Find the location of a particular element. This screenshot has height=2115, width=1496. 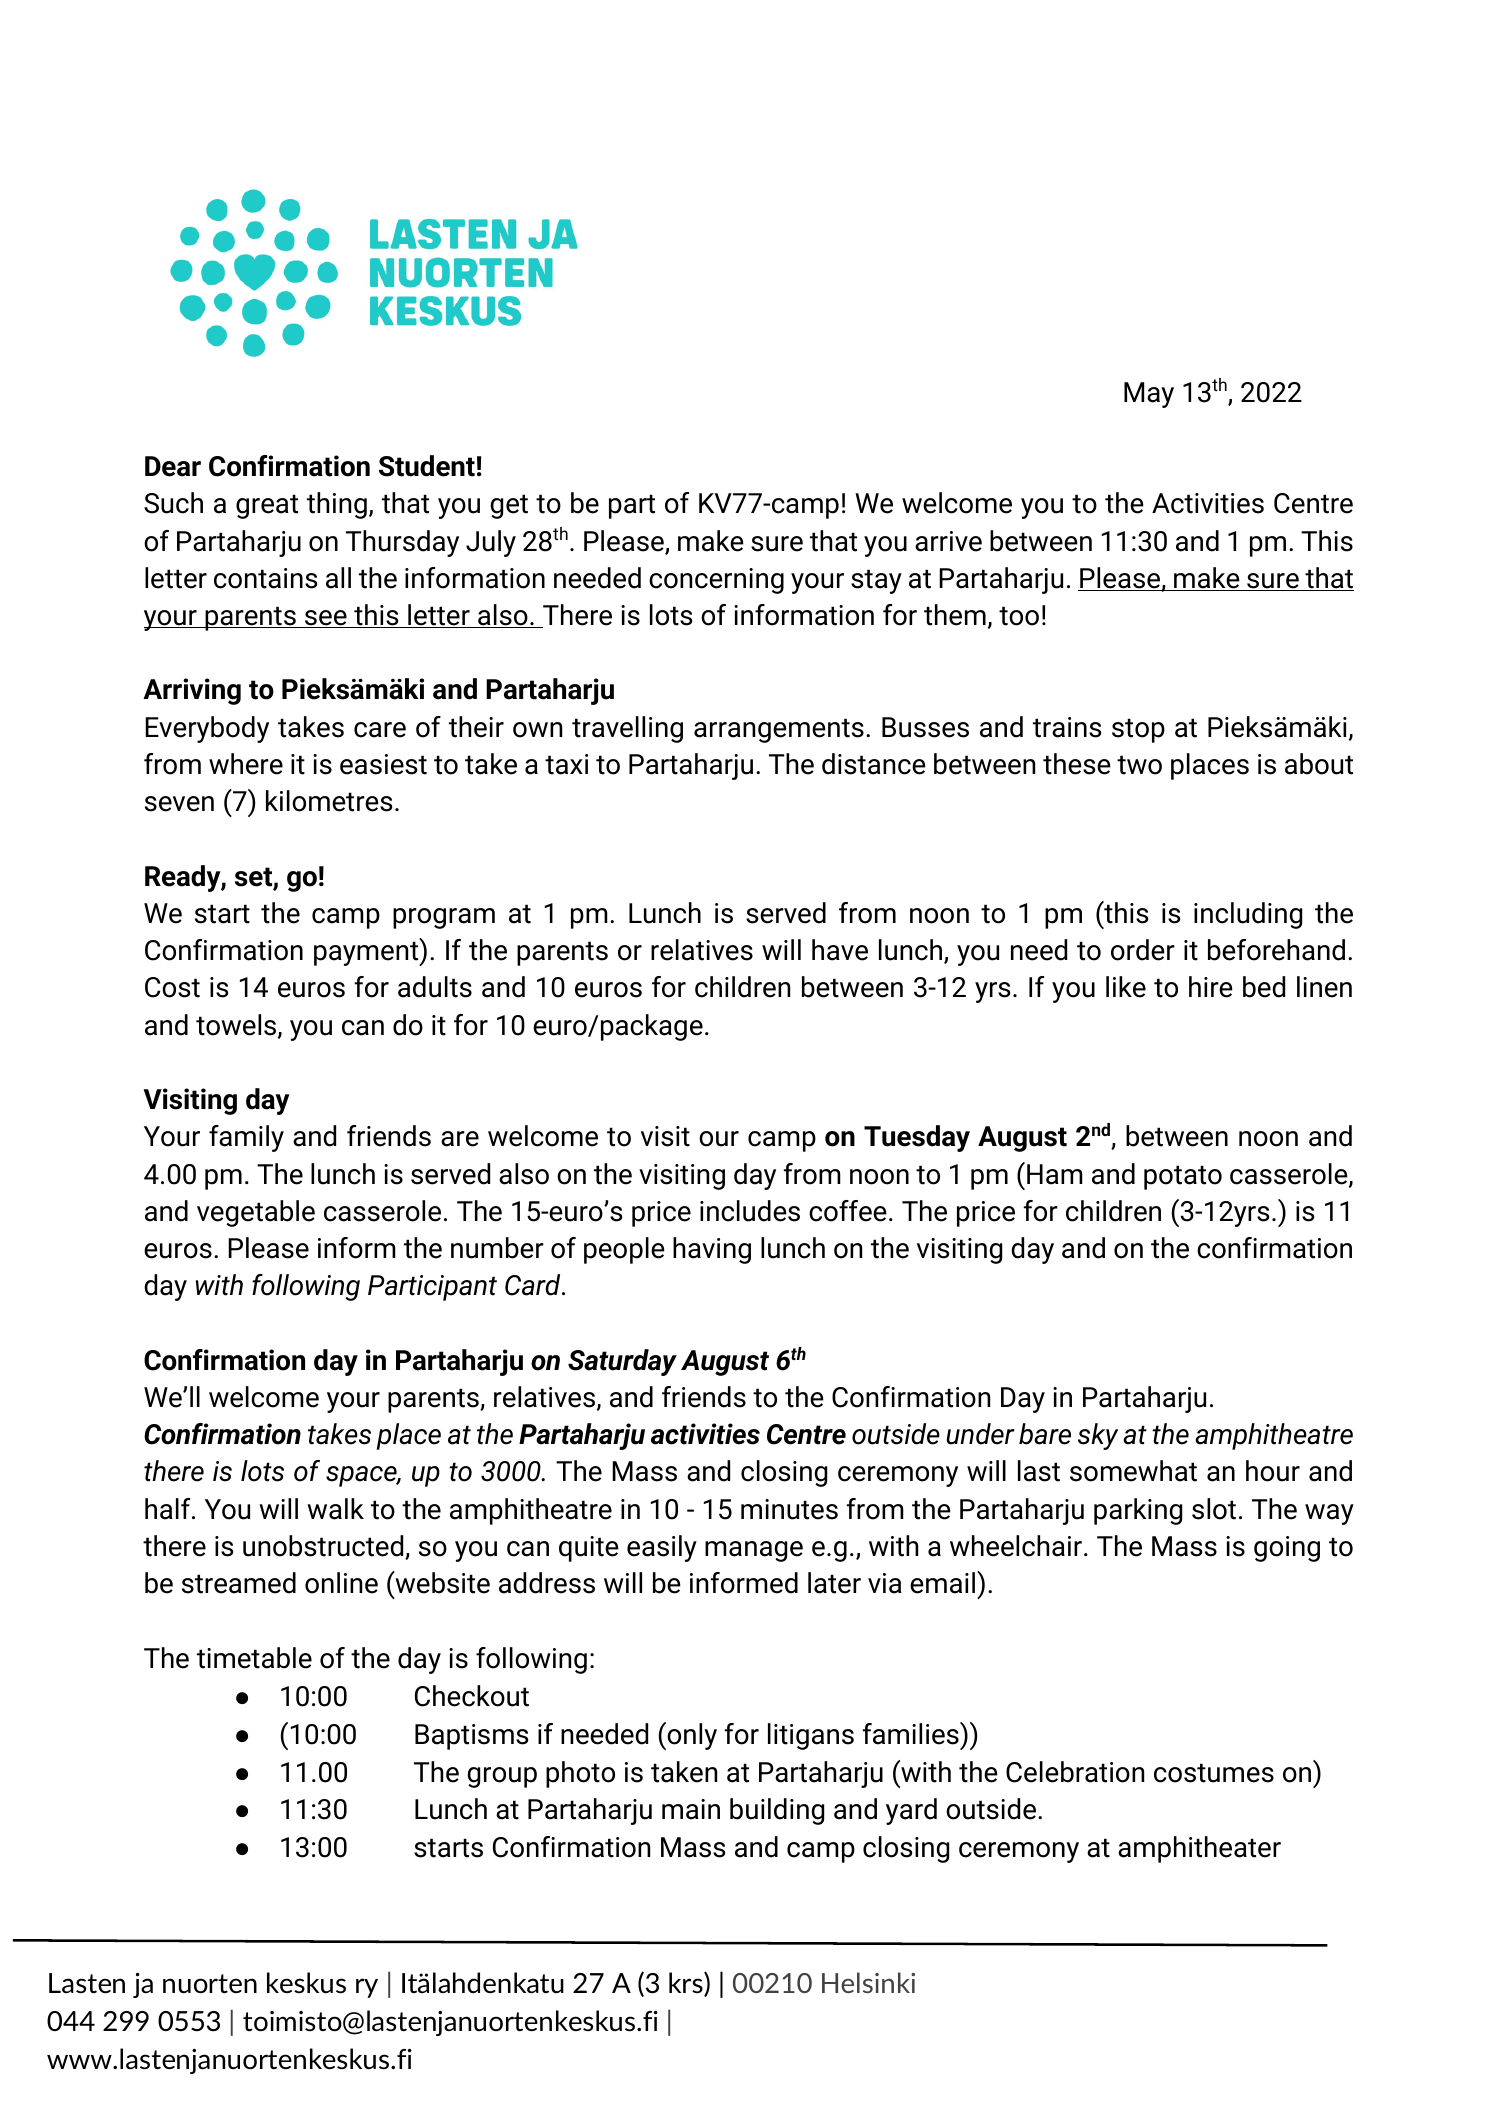

slot is located at coordinates (1214, 1509).
